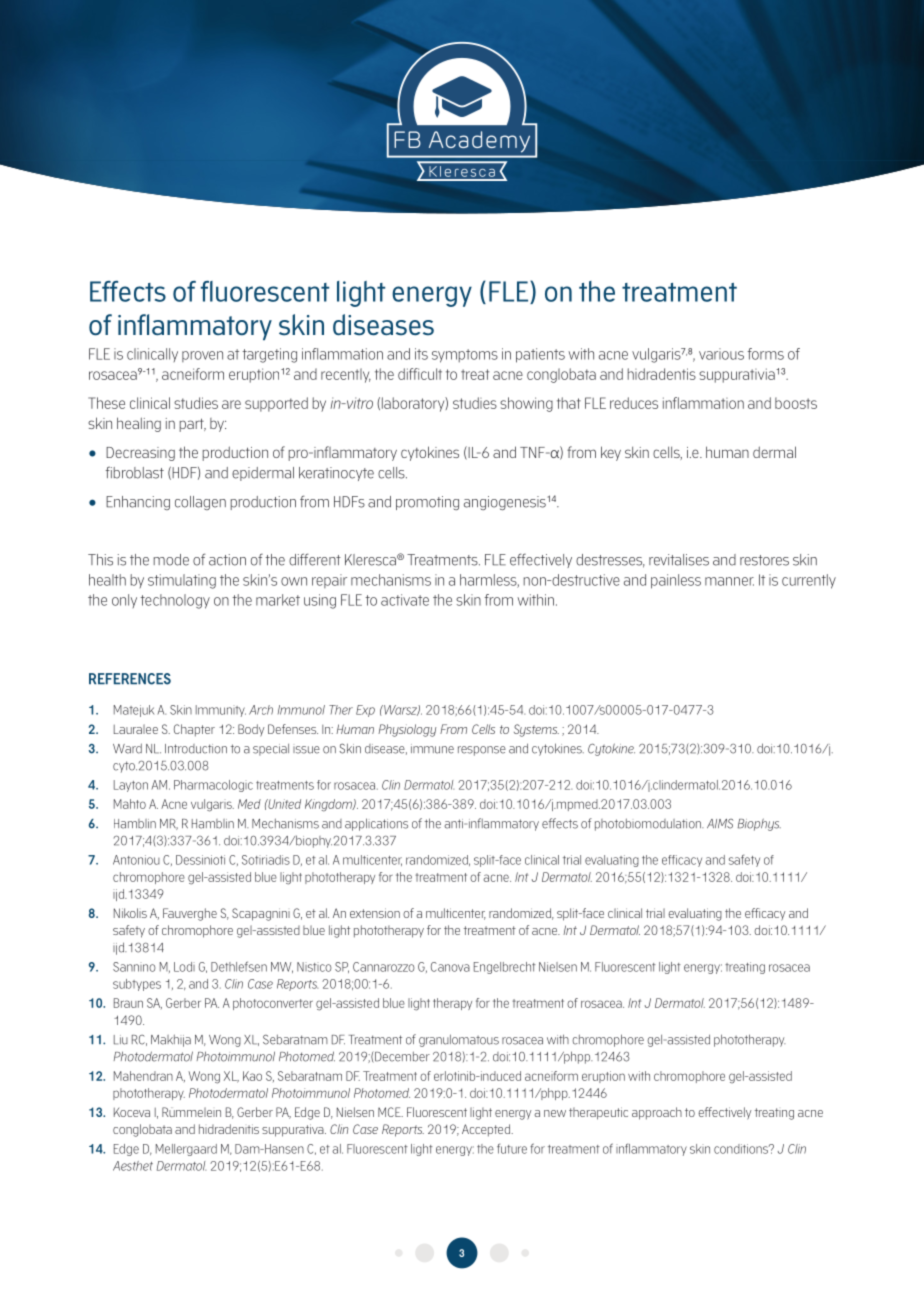  What do you see at coordinates (720, 824) in the screenshot?
I see `AIMS` at bounding box center [720, 824].
